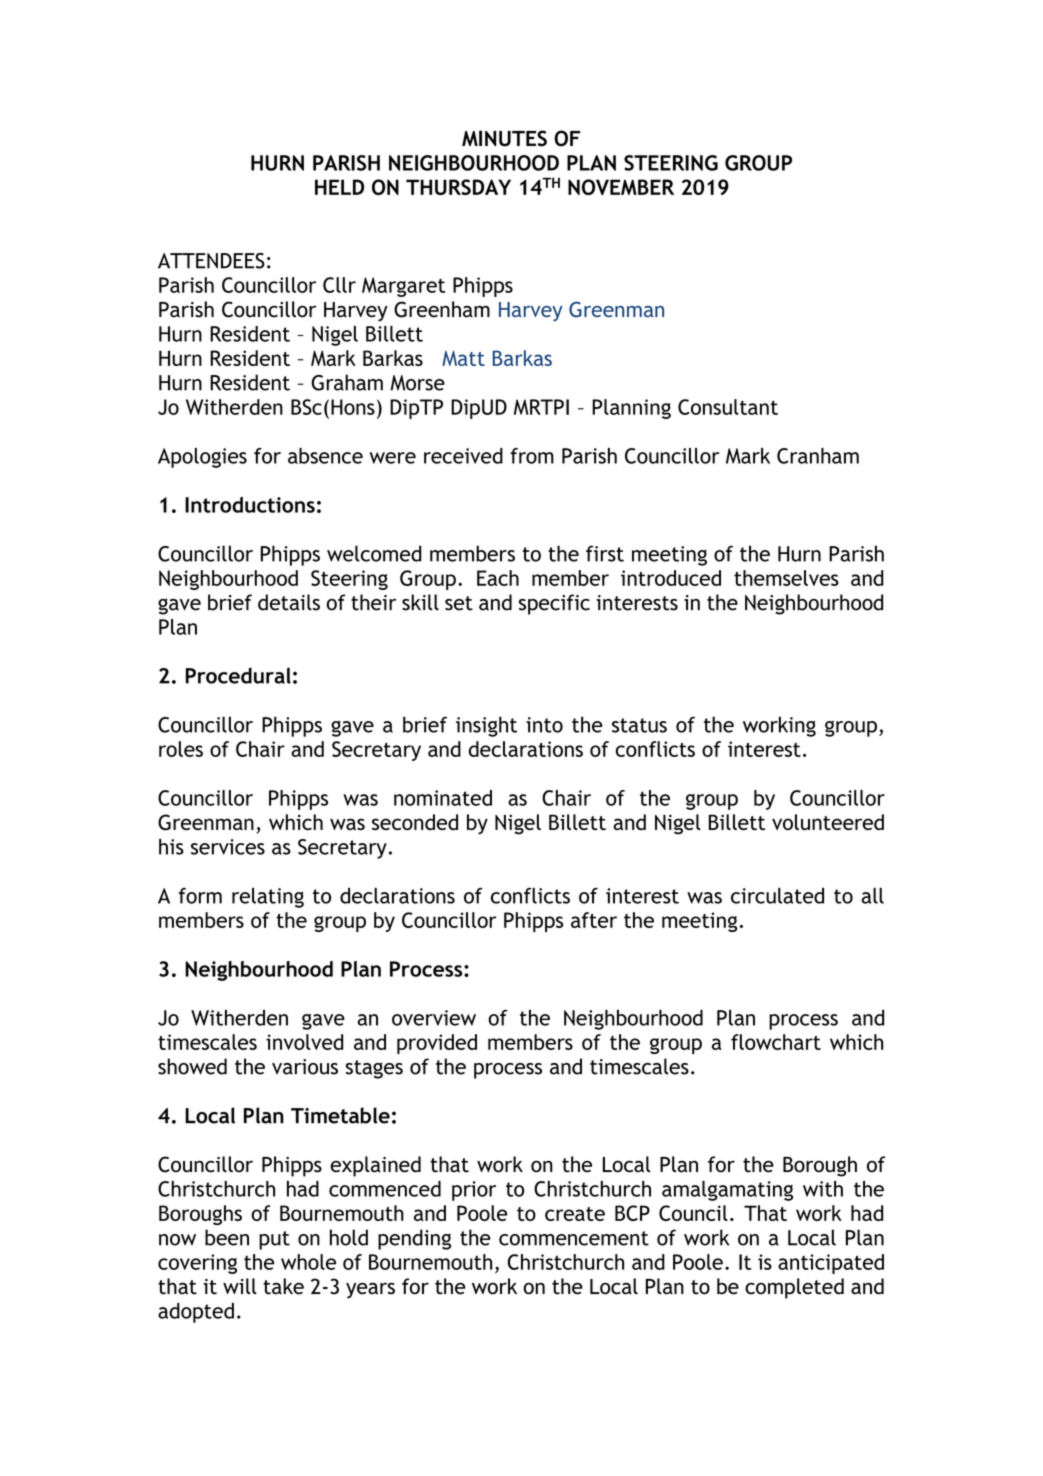  I want to click on completed, so click(794, 1288).
